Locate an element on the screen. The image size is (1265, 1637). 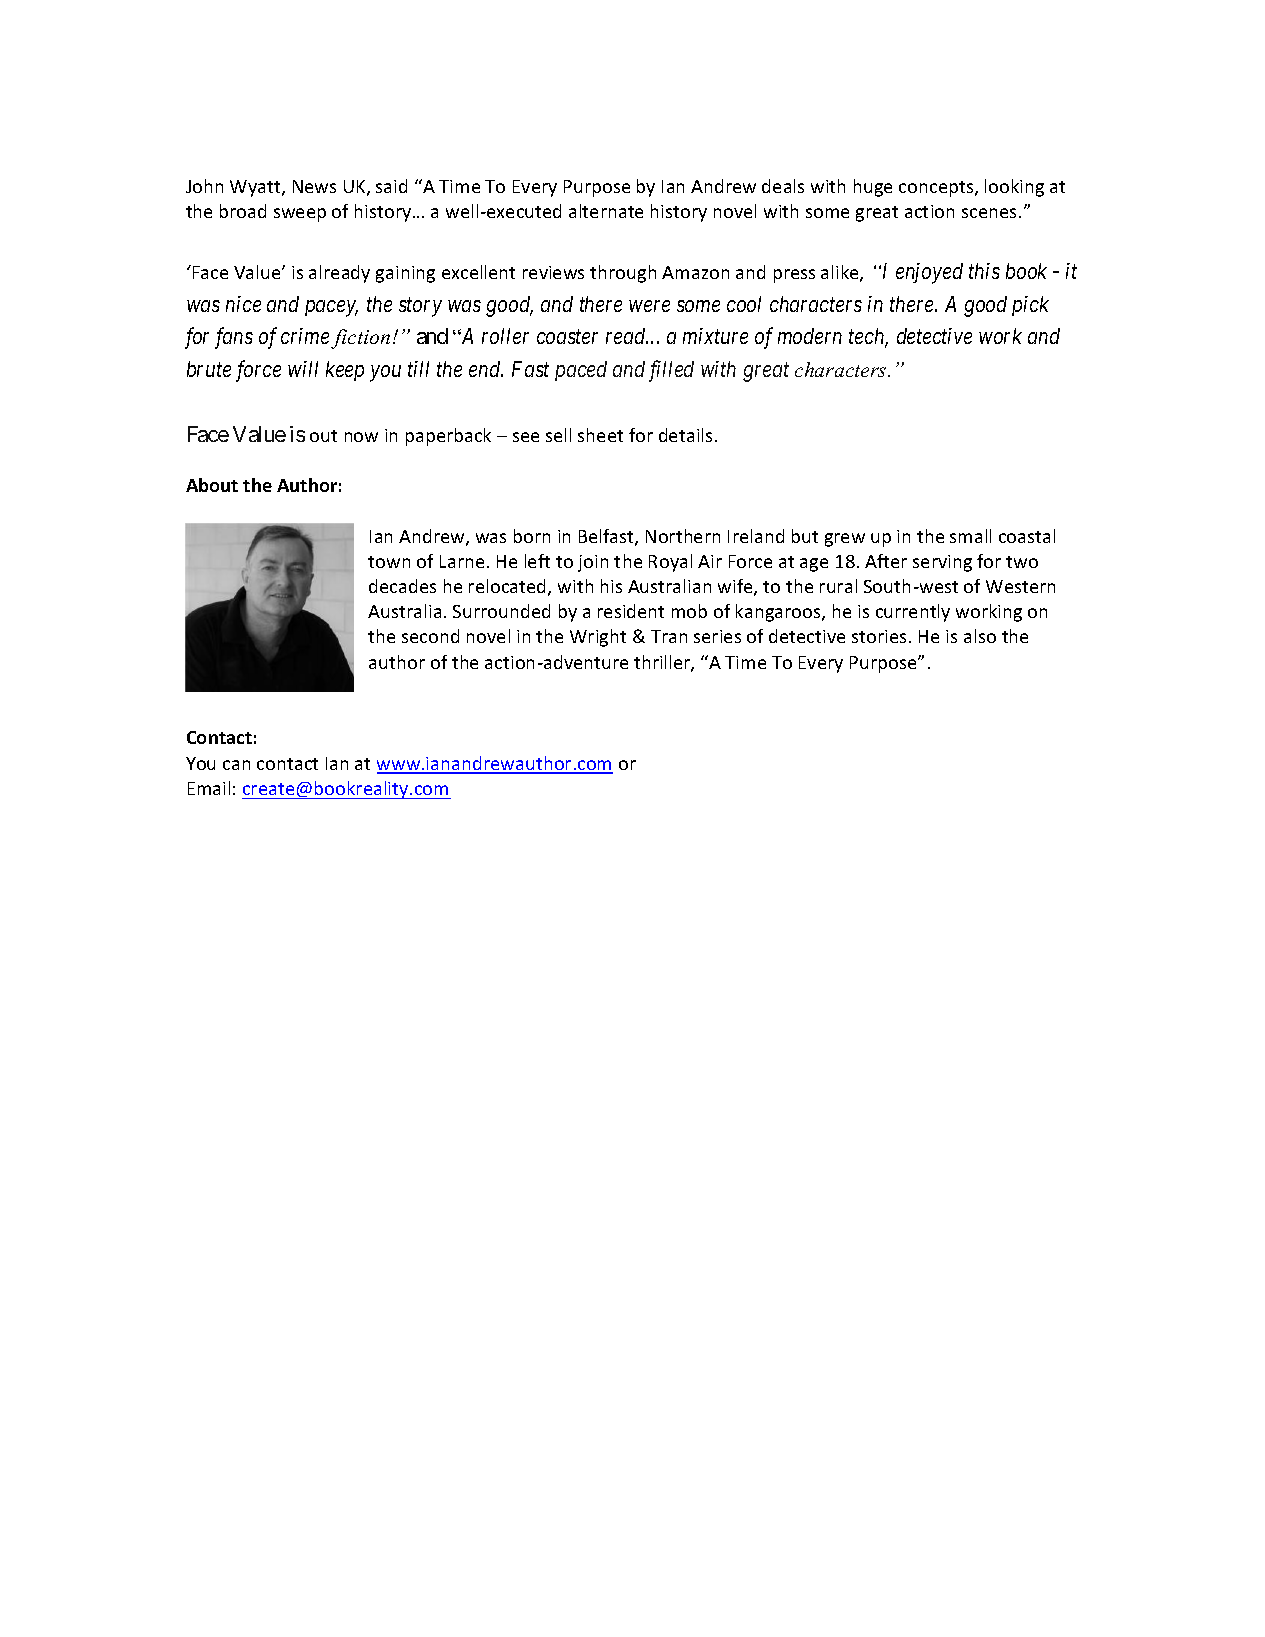
concepts is located at coordinates (937, 189).
